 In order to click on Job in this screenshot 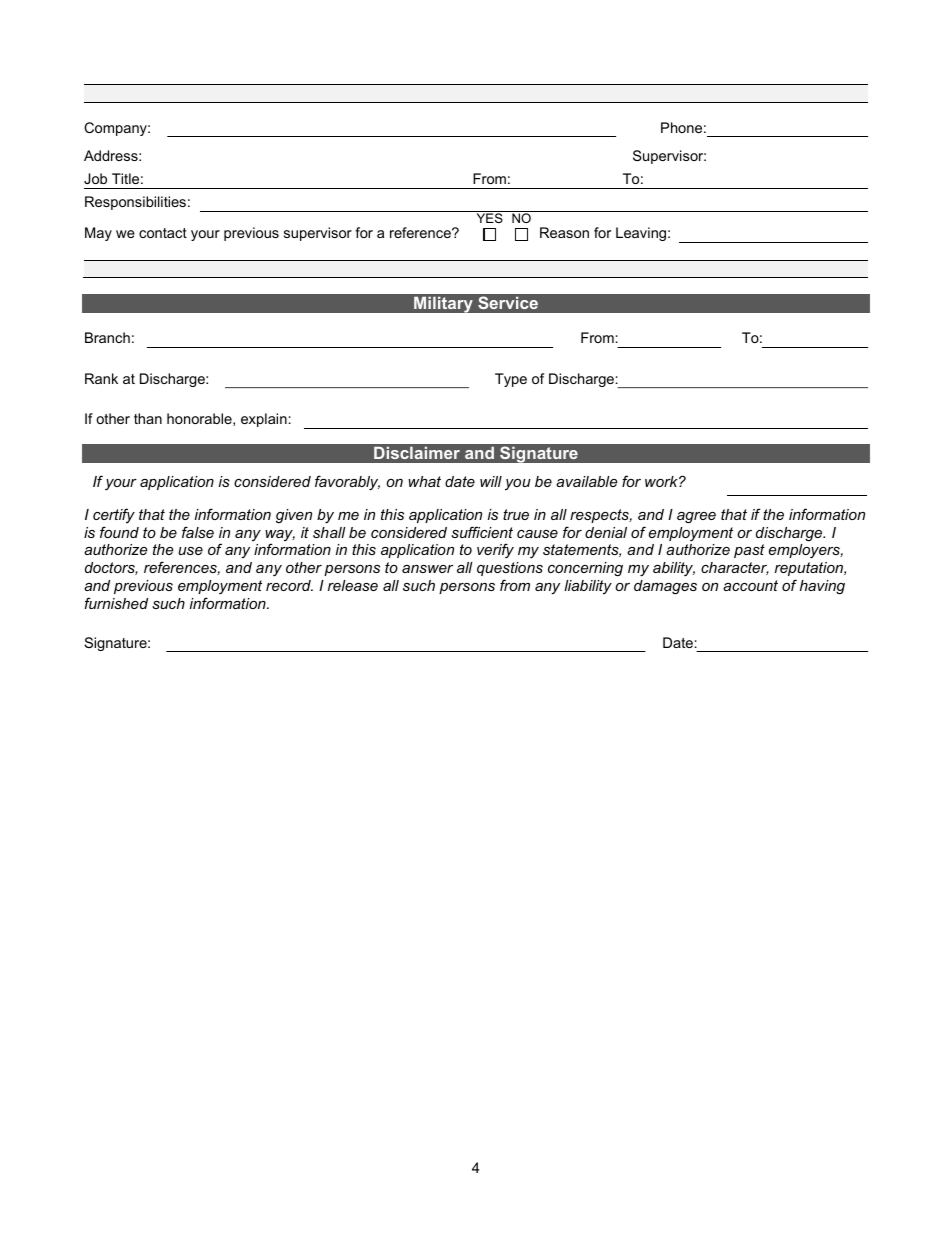, I will do `click(95, 178)`.
